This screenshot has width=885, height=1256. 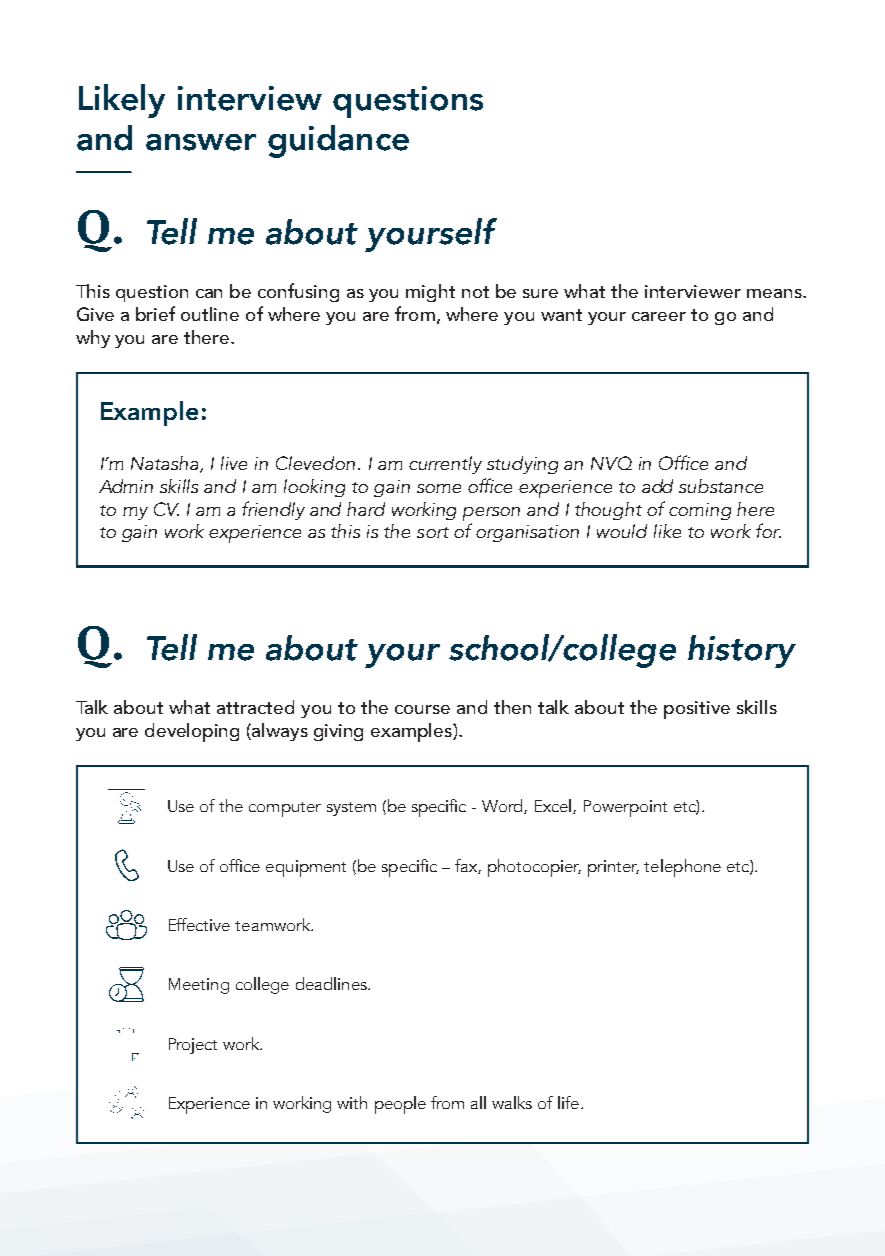 What do you see at coordinates (682, 868) in the screenshot?
I see `telephone` at bounding box center [682, 868].
